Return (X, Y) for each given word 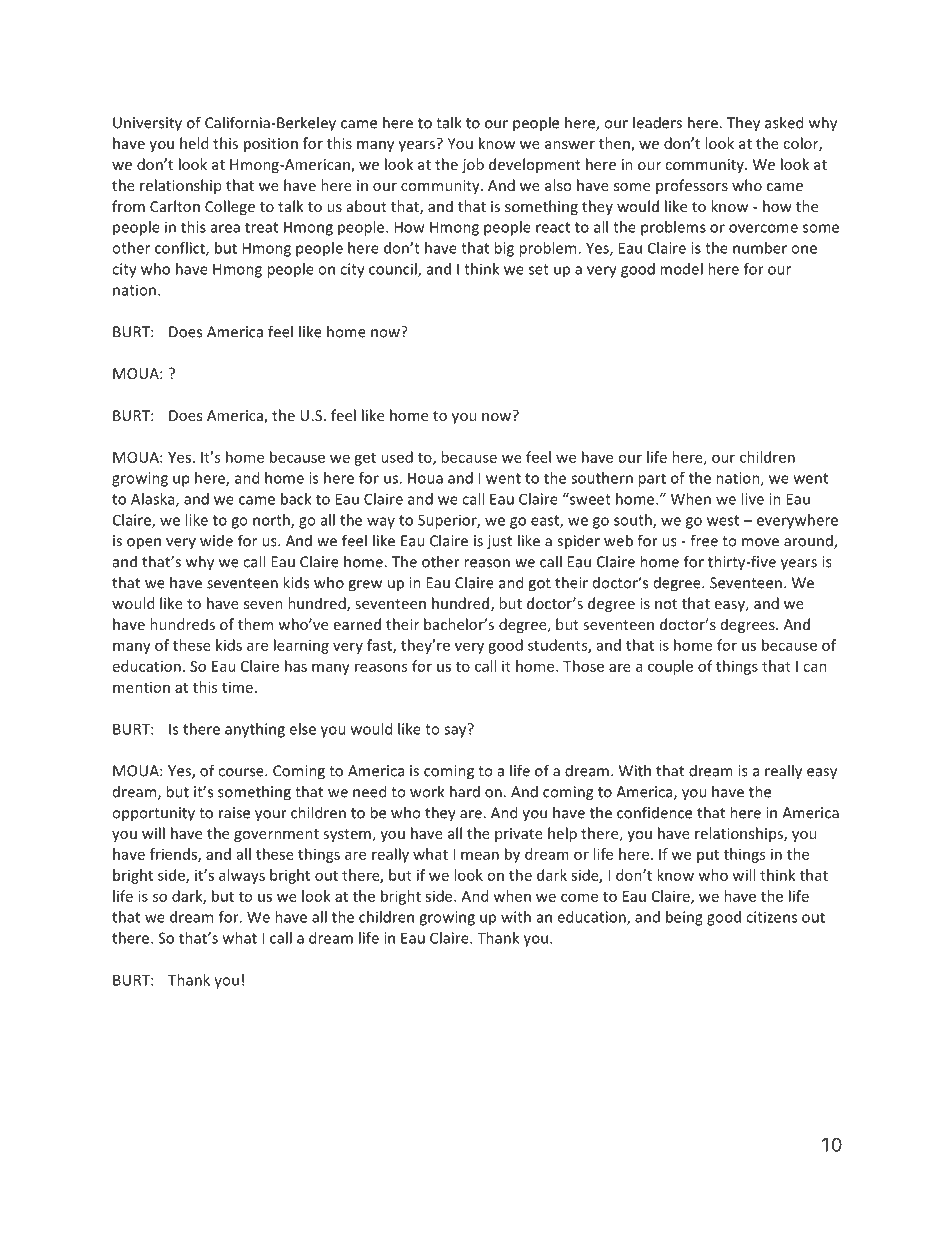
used (397, 457)
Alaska (154, 500)
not (666, 604)
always (242, 876)
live (752, 499)
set (539, 269)
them (255, 624)
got (539, 585)
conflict (181, 249)
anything (255, 730)
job (473, 165)
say (456, 731)
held (194, 143)
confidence (654, 812)
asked (784, 122)
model (681, 269)
